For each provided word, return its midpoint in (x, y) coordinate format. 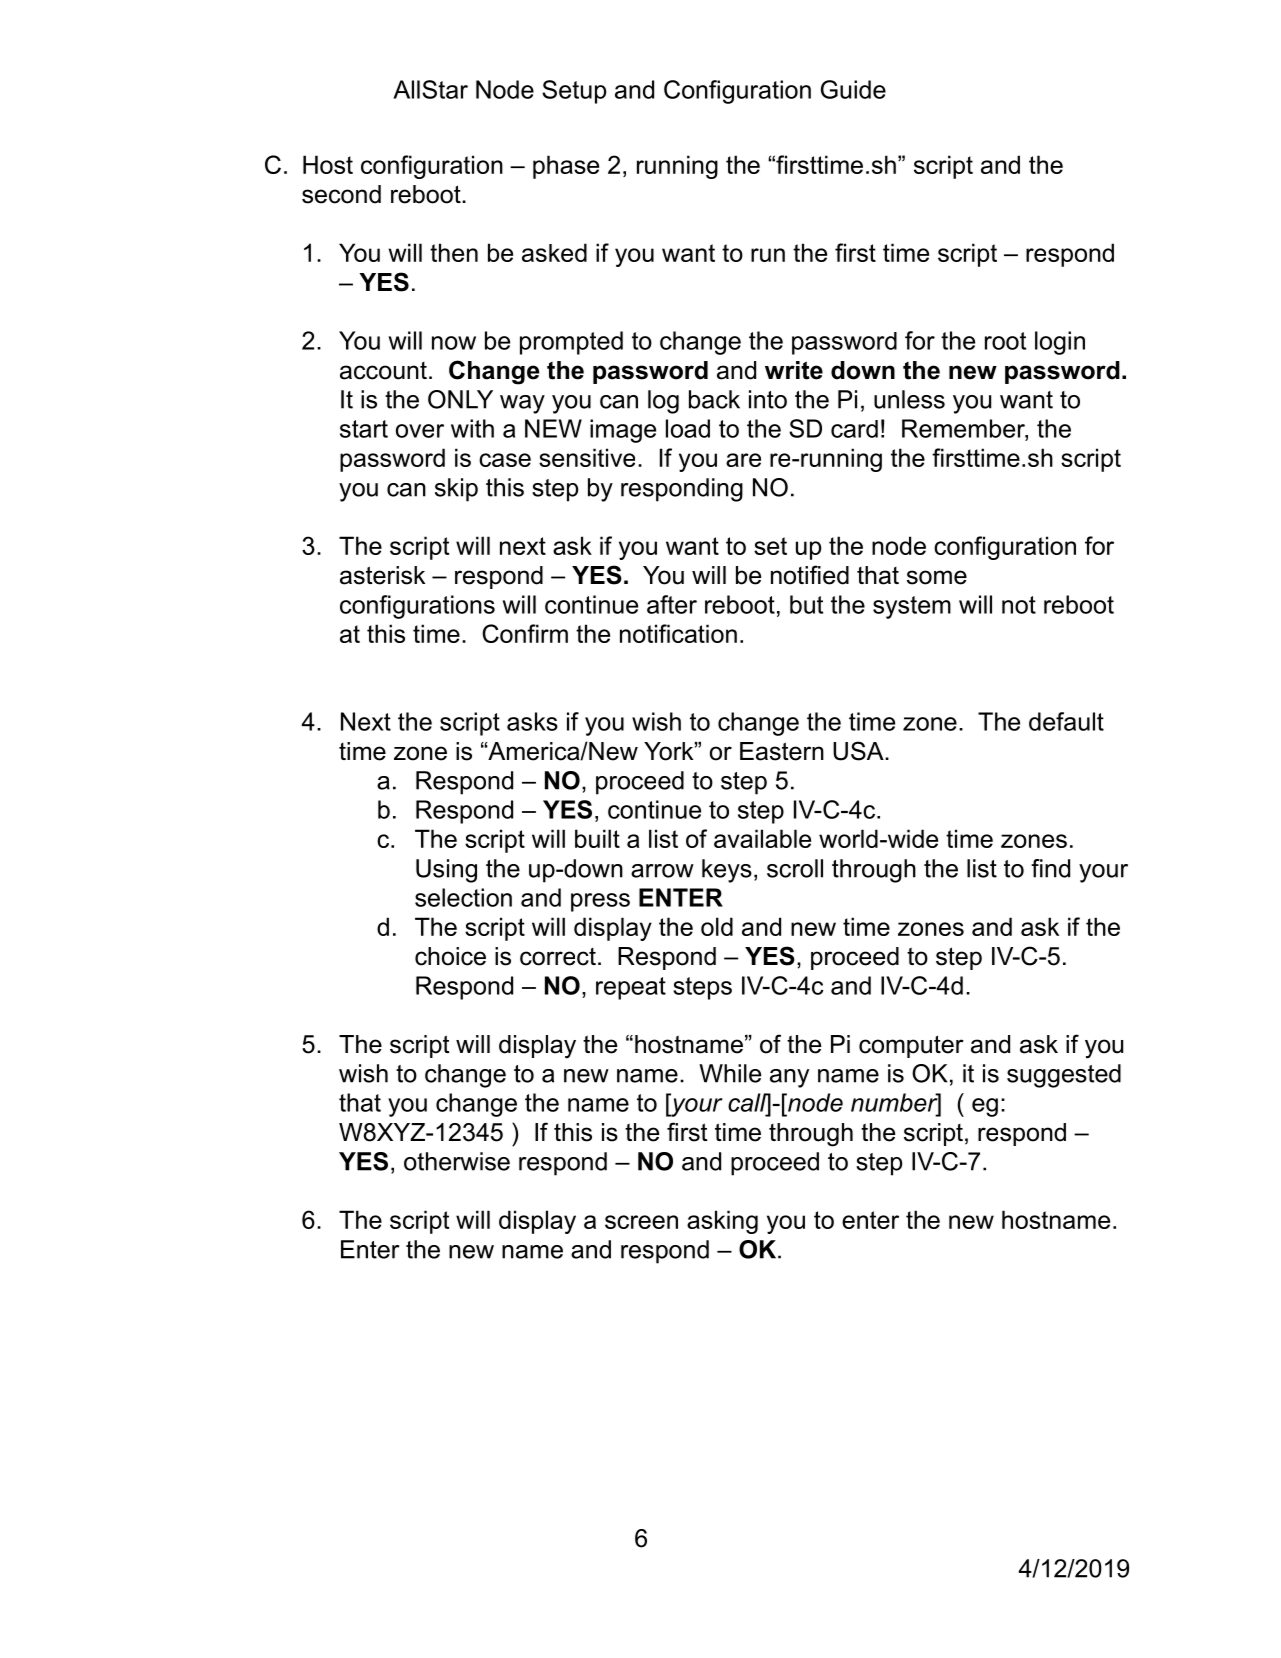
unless (909, 399)
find (1050, 868)
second (341, 194)
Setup (574, 92)
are (743, 460)
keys (727, 871)
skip (456, 490)
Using (446, 871)
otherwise (457, 1161)
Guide (853, 89)
